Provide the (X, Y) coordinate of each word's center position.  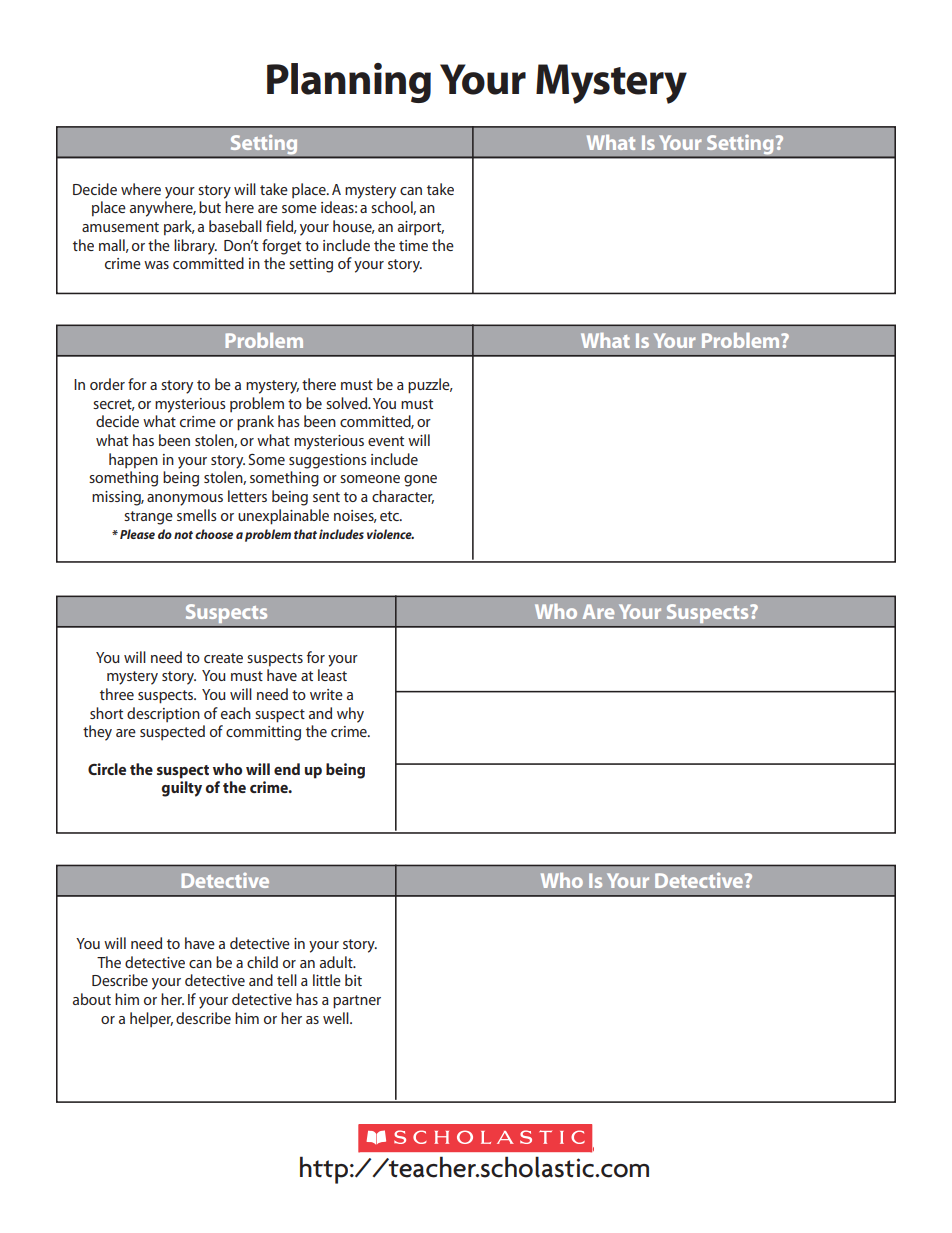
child (262, 962)
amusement (120, 227)
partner (357, 1002)
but (210, 207)
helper (151, 1019)
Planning (349, 83)
